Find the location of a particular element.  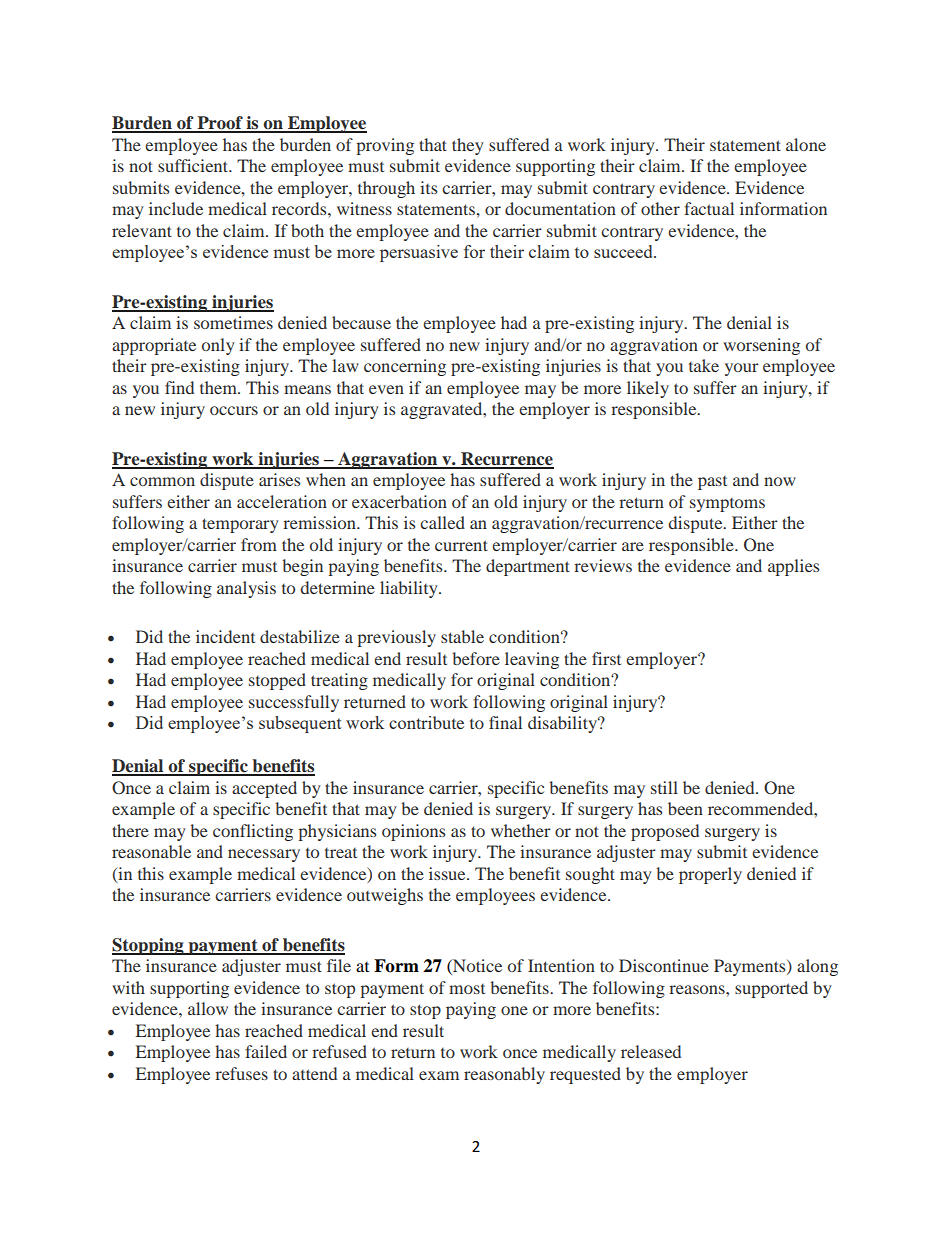

refuses is located at coordinates (241, 1073).
